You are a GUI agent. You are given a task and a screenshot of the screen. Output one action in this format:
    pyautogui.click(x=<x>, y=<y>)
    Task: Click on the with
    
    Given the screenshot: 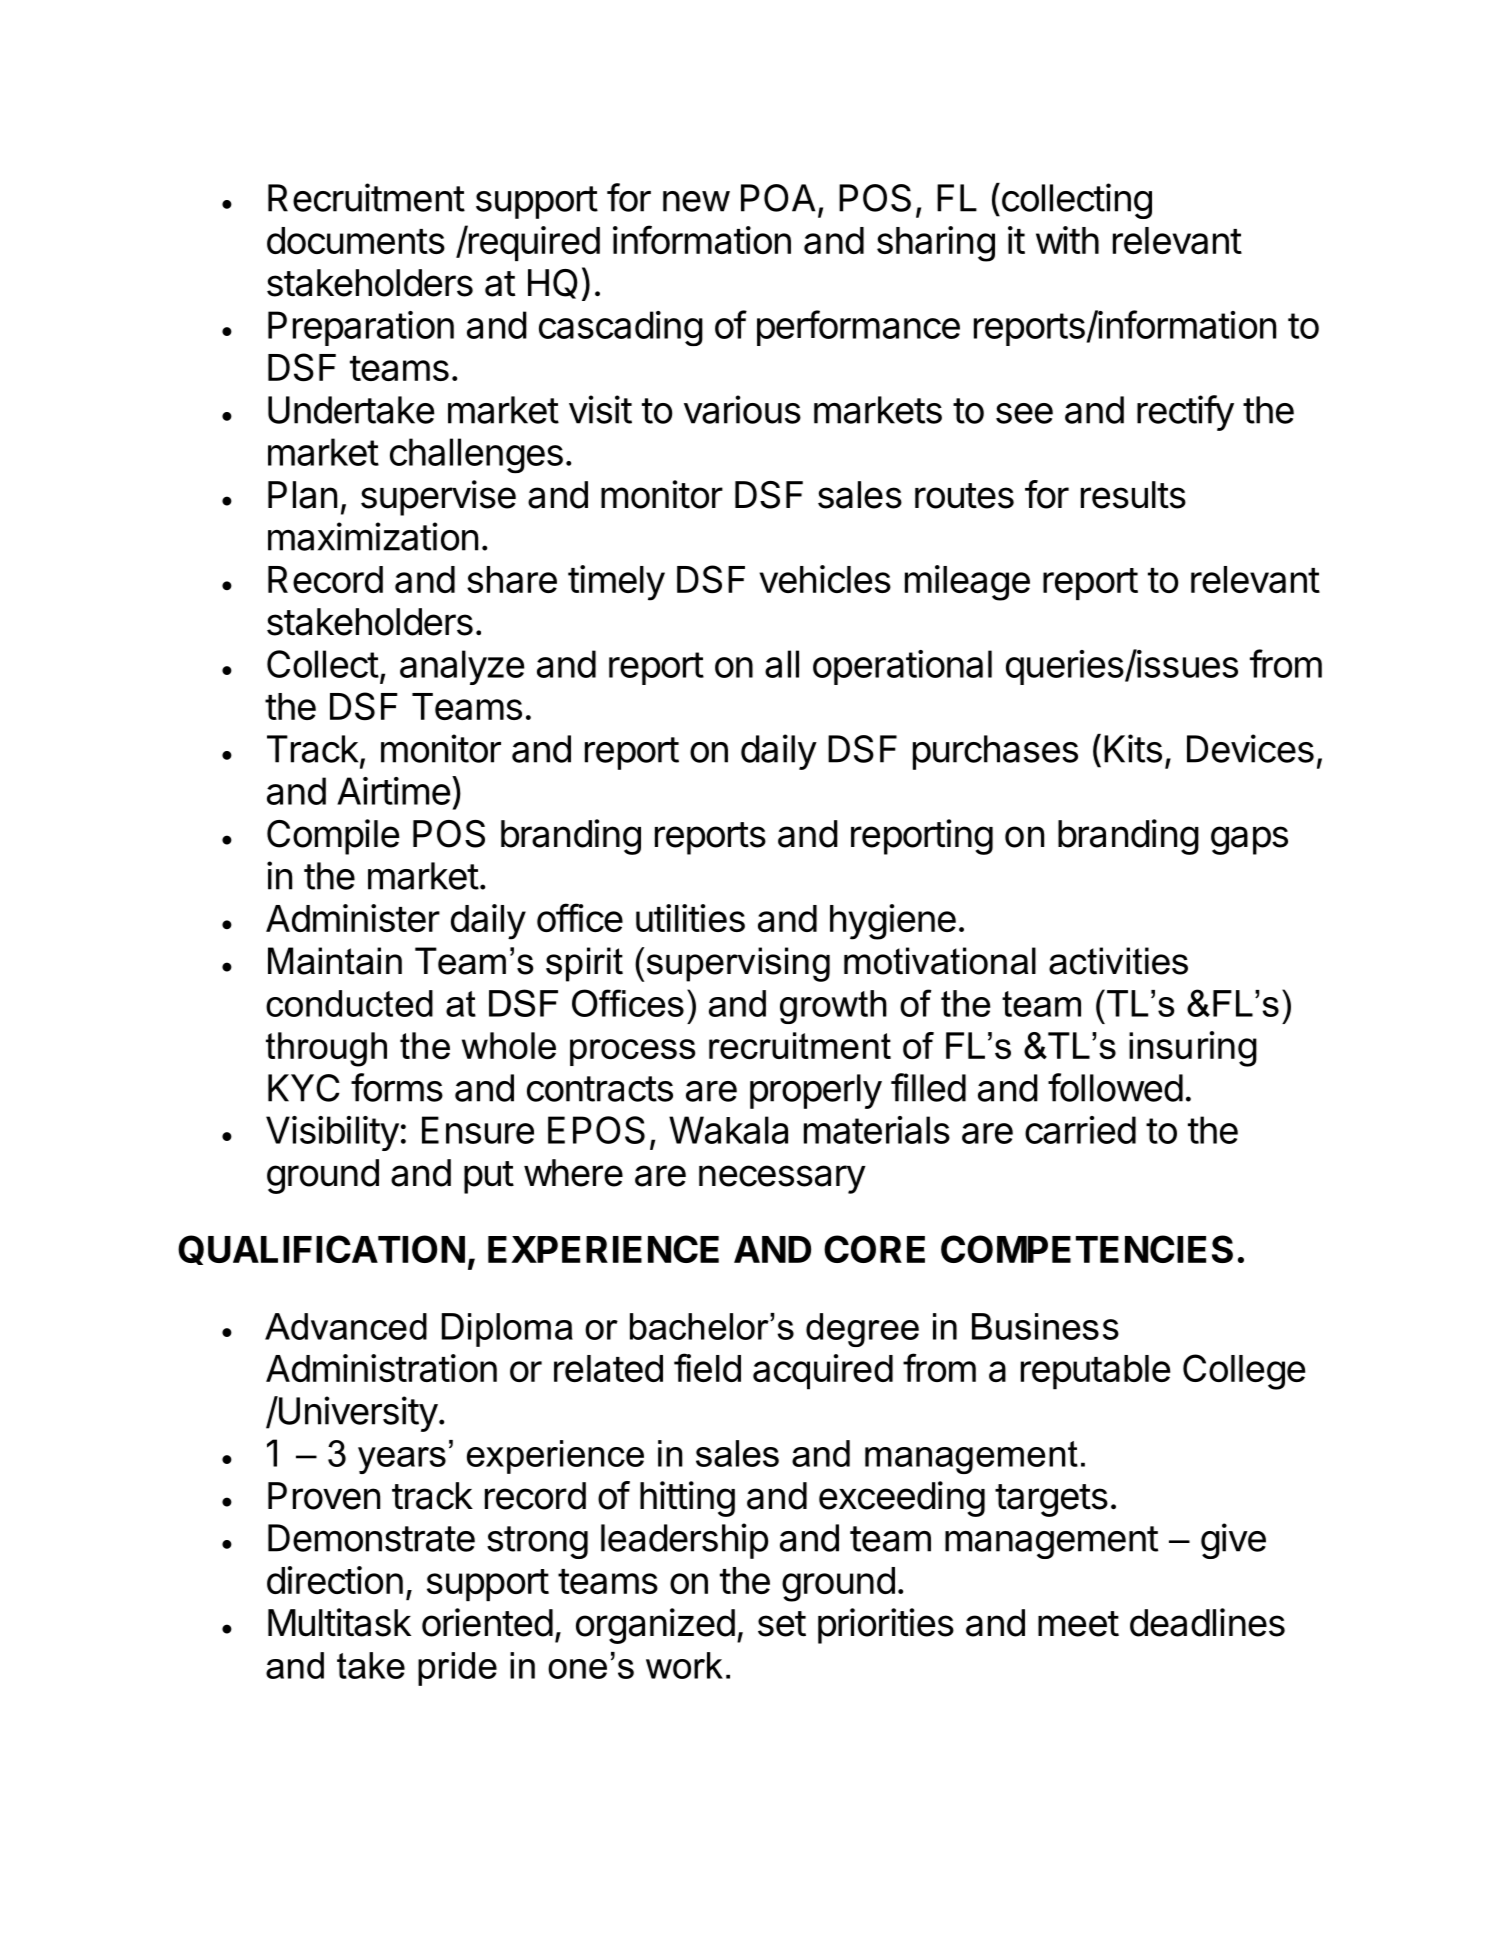 What is the action you would take?
    pyautogui.click(x=1067, y=240)
